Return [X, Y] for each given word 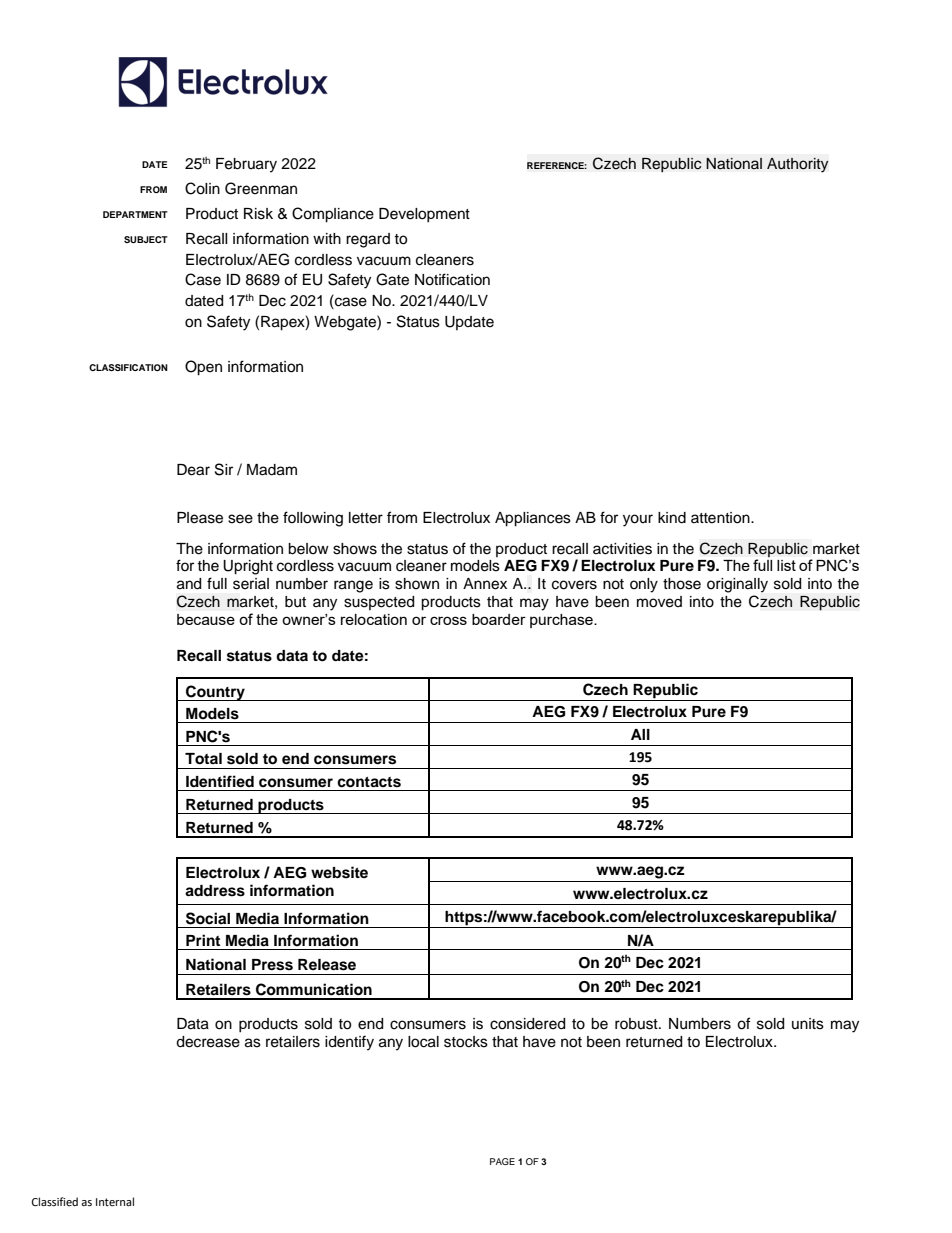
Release [327, 965]
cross [448, 620]
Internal [115, 1202]
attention [721, 518]
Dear [193, 470]
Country [215, 693]
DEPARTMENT [135, 214]
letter [366, 518]
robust [637, 1024]
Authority [798, 165]
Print [203, 940]
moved [659, 602]
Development [424, 215]
